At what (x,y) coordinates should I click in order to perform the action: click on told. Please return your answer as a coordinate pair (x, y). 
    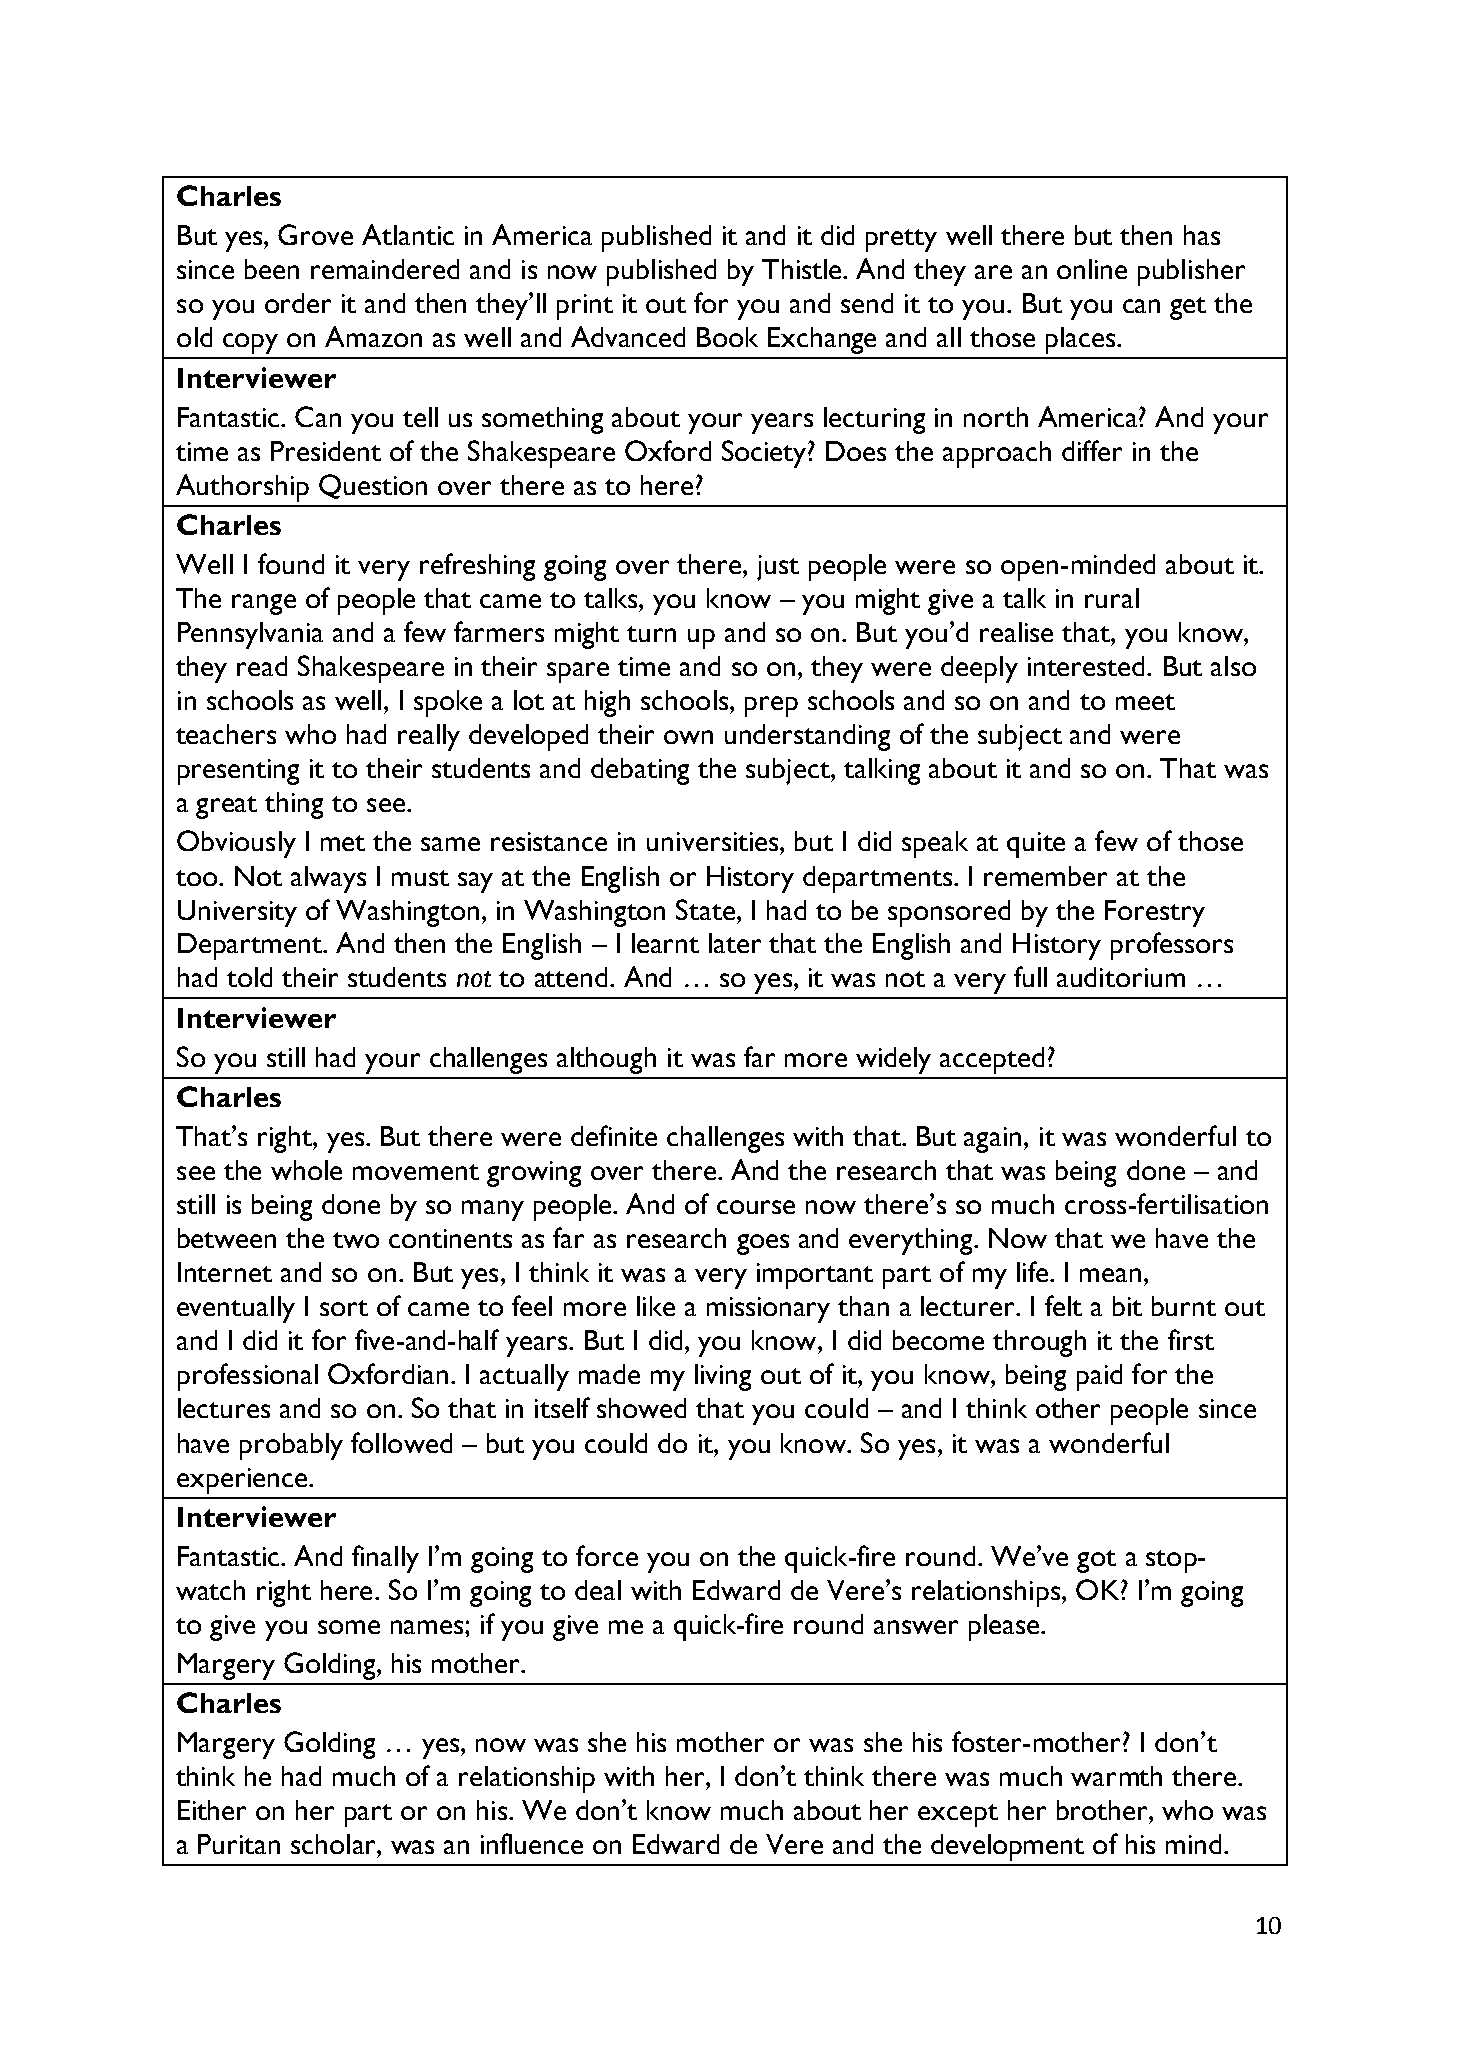
    Looking at the image, I should click on (249, 977).
